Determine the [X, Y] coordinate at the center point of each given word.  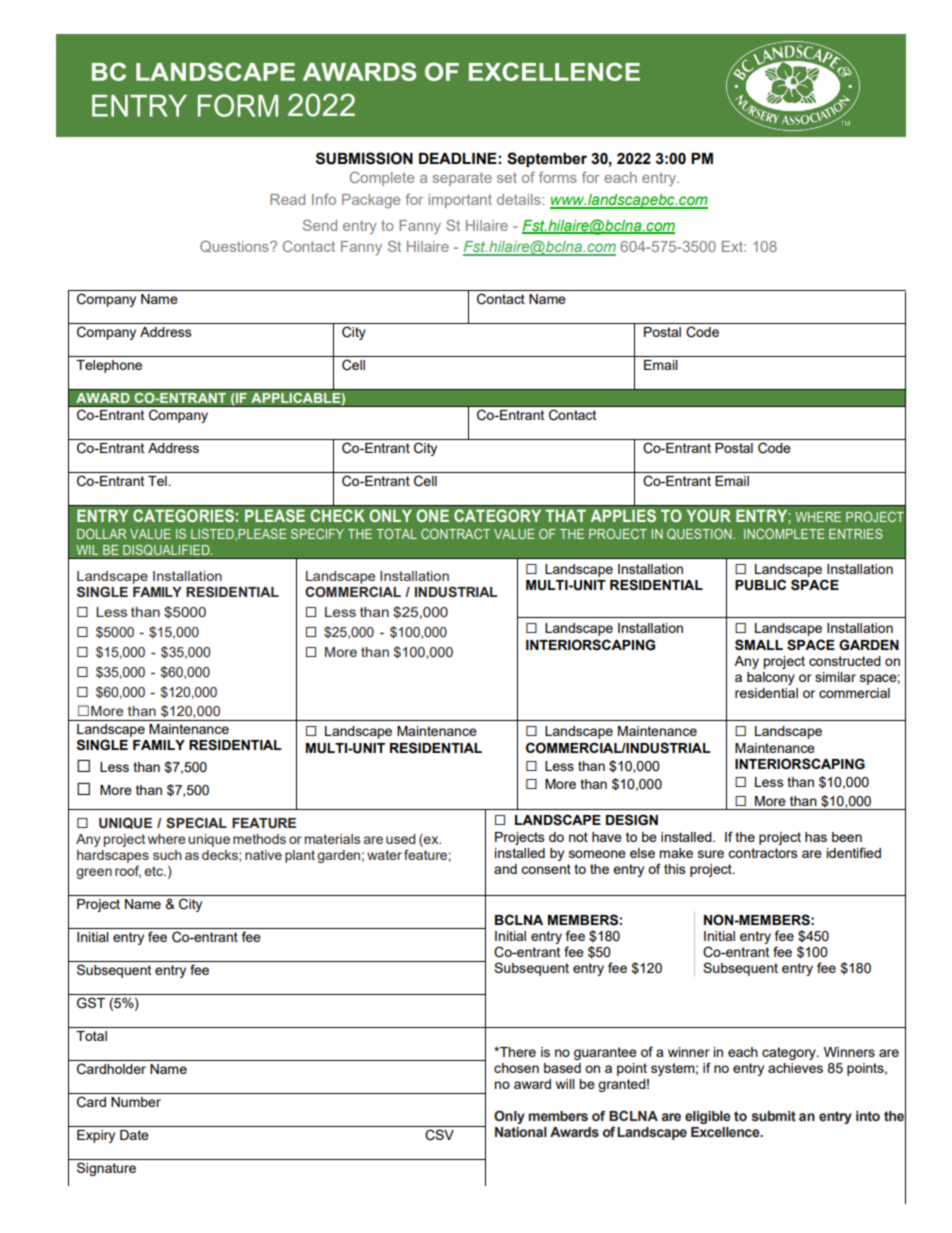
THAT [565, 515]
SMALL [759, 645]
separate [462, 179]
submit [774, 1116]
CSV [439, 1135]
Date [134, 1135]
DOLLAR [102, 534]
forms [558, 177]
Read [287, 199]
